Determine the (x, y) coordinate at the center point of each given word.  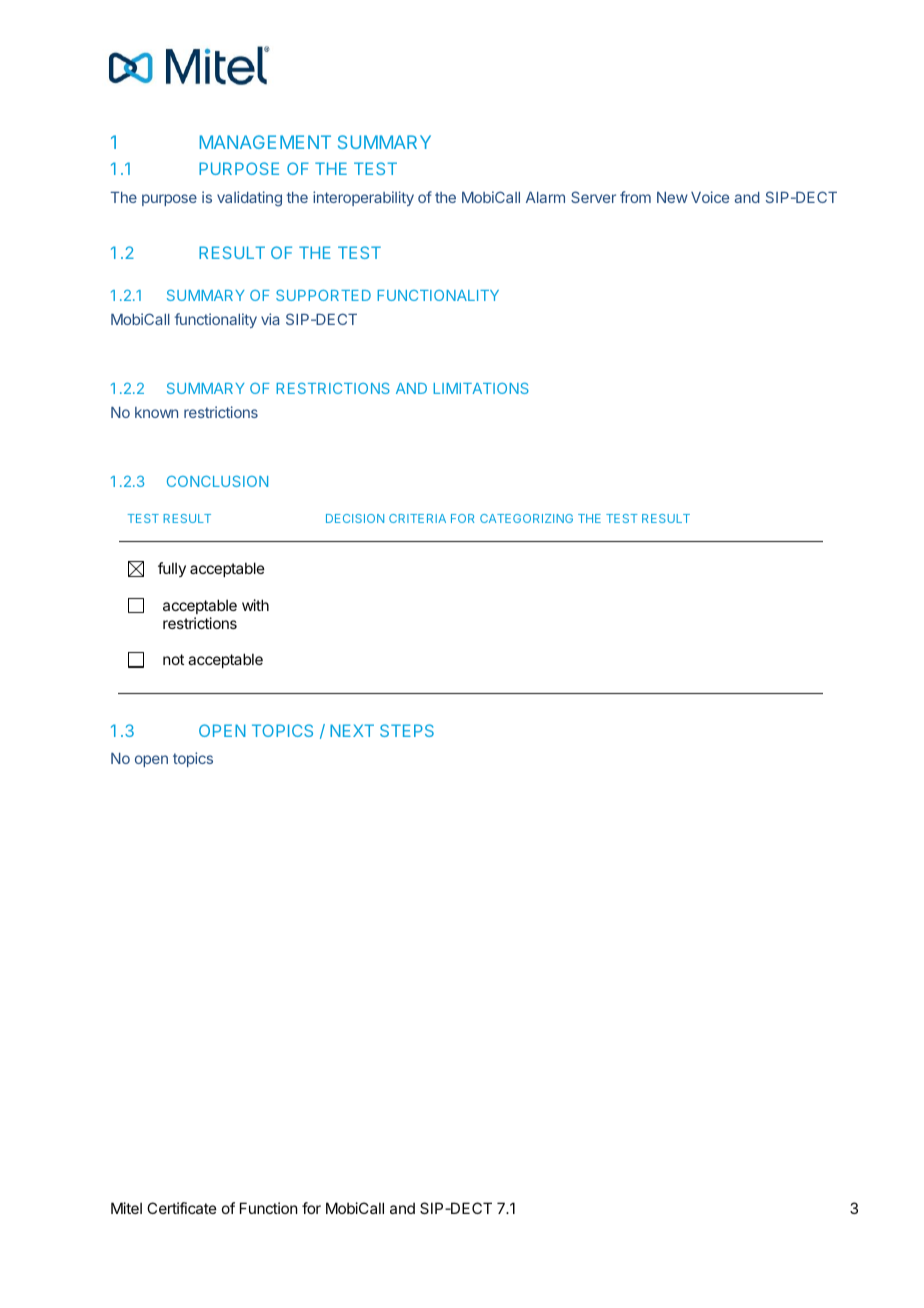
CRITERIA (417, 518)
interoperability (363, 198)
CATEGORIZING (526, 518)
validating (249, 199)
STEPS (407, 730)
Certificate (182, 1208)
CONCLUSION (217, 481)
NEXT (352, 730)
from (635, 197)
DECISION (355, 518)
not (173, 659)
